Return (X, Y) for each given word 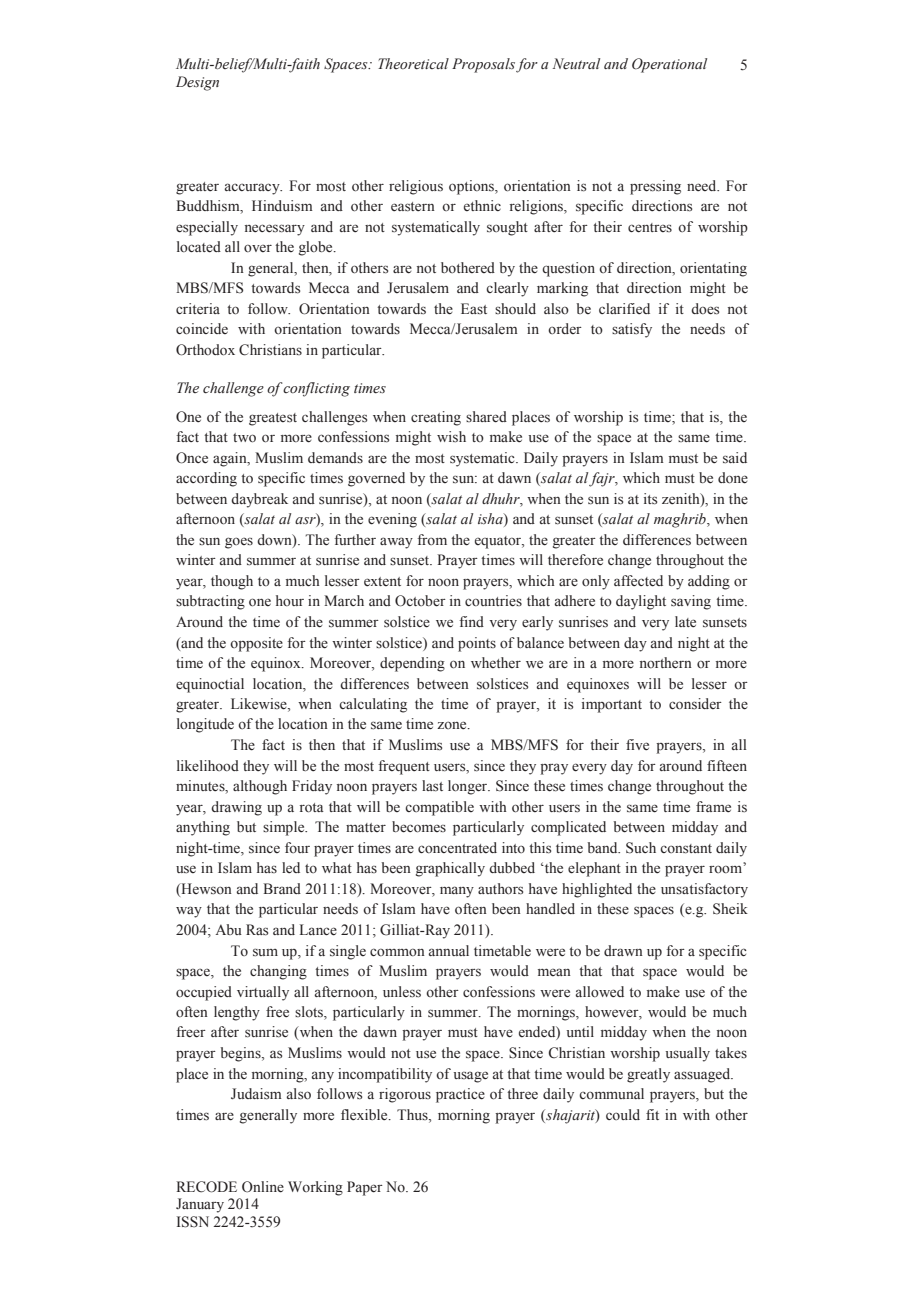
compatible (439, 808)
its (650, 499)
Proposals (483, 65)
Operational (669, 65)
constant (686, 849)
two (244, 438)
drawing (236, 808)
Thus (413, 1114)
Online (263, 1187)
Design (197, 83)
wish (451, 437)
